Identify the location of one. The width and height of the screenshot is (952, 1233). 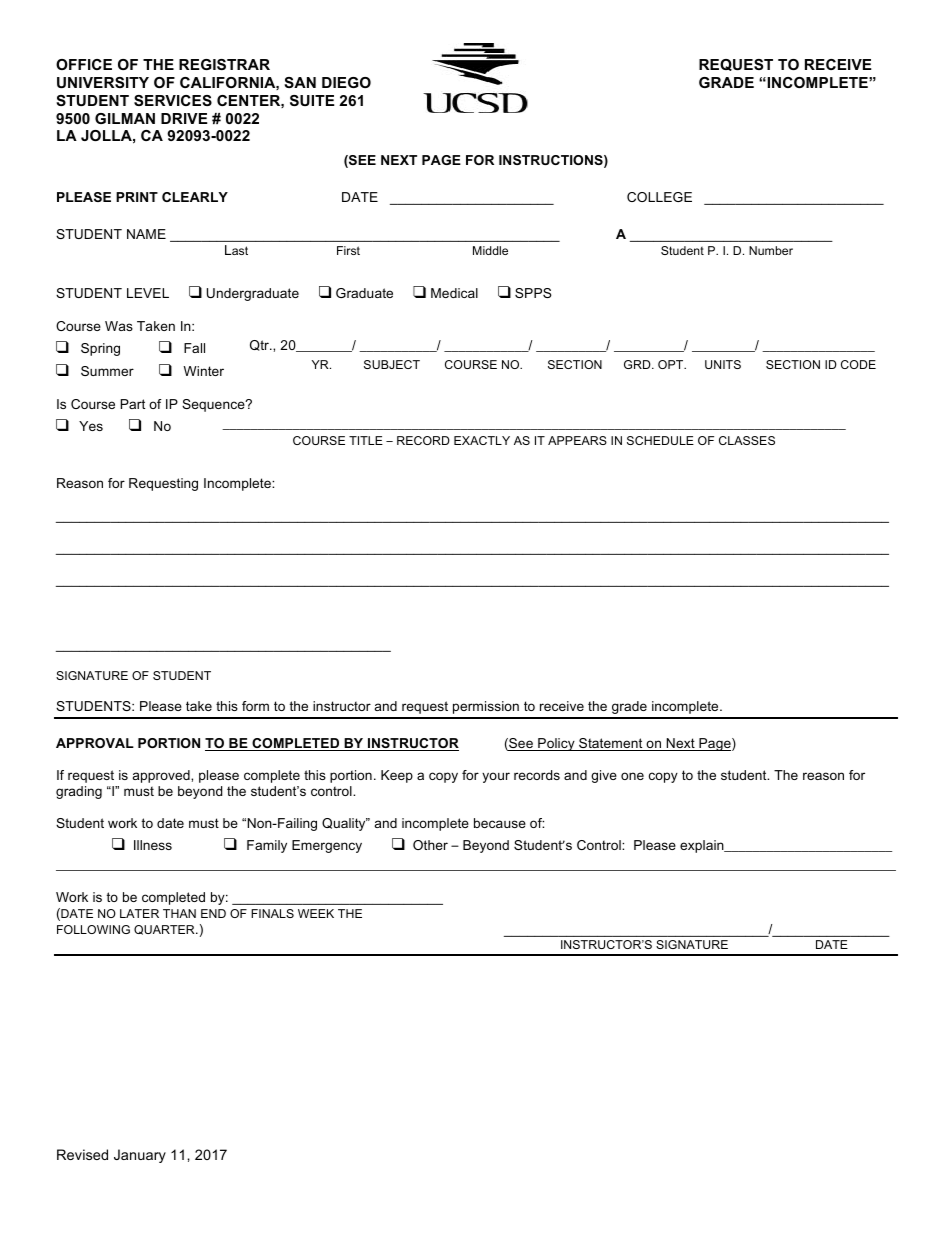
(632, 776).
